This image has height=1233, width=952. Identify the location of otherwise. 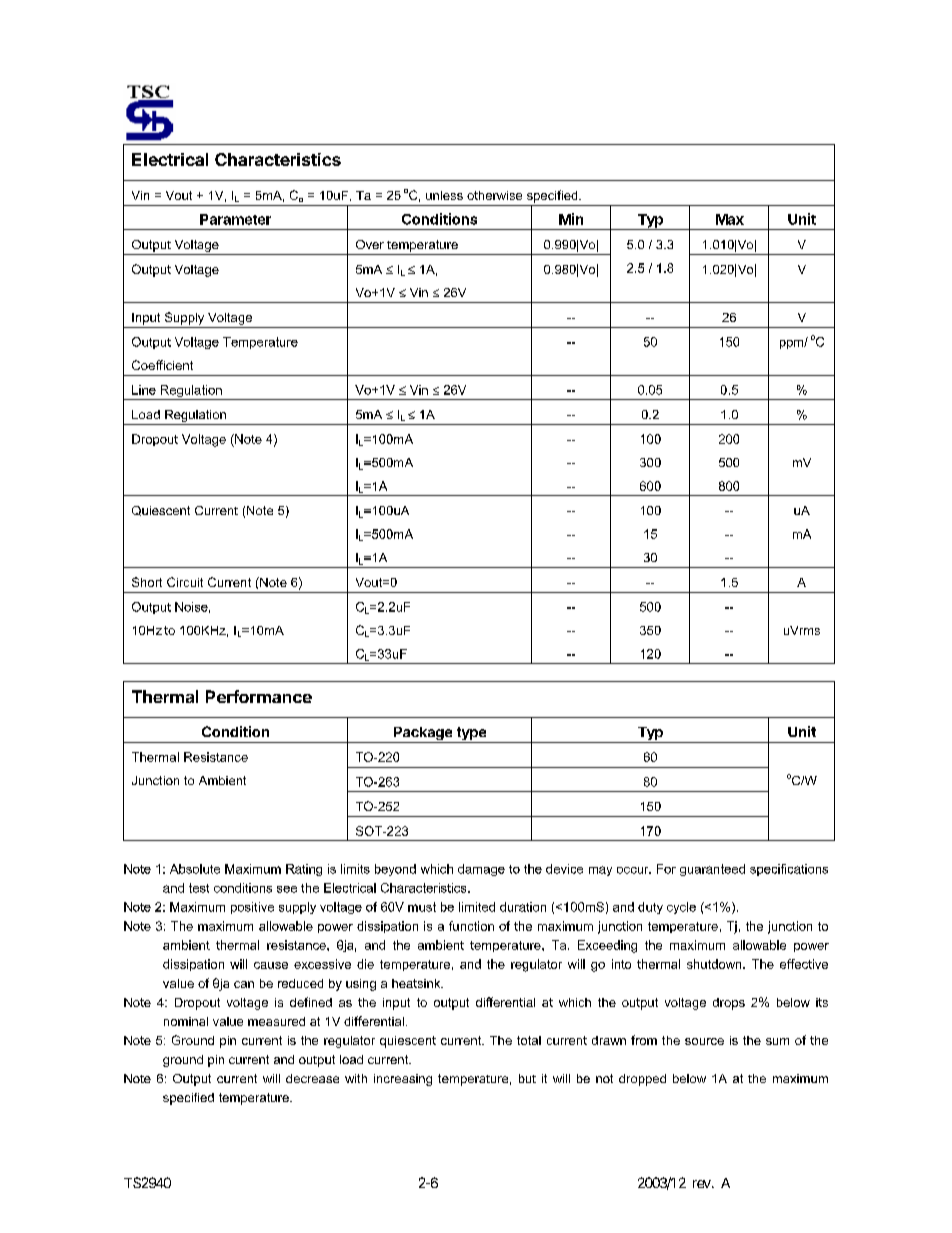
(494, 195).
